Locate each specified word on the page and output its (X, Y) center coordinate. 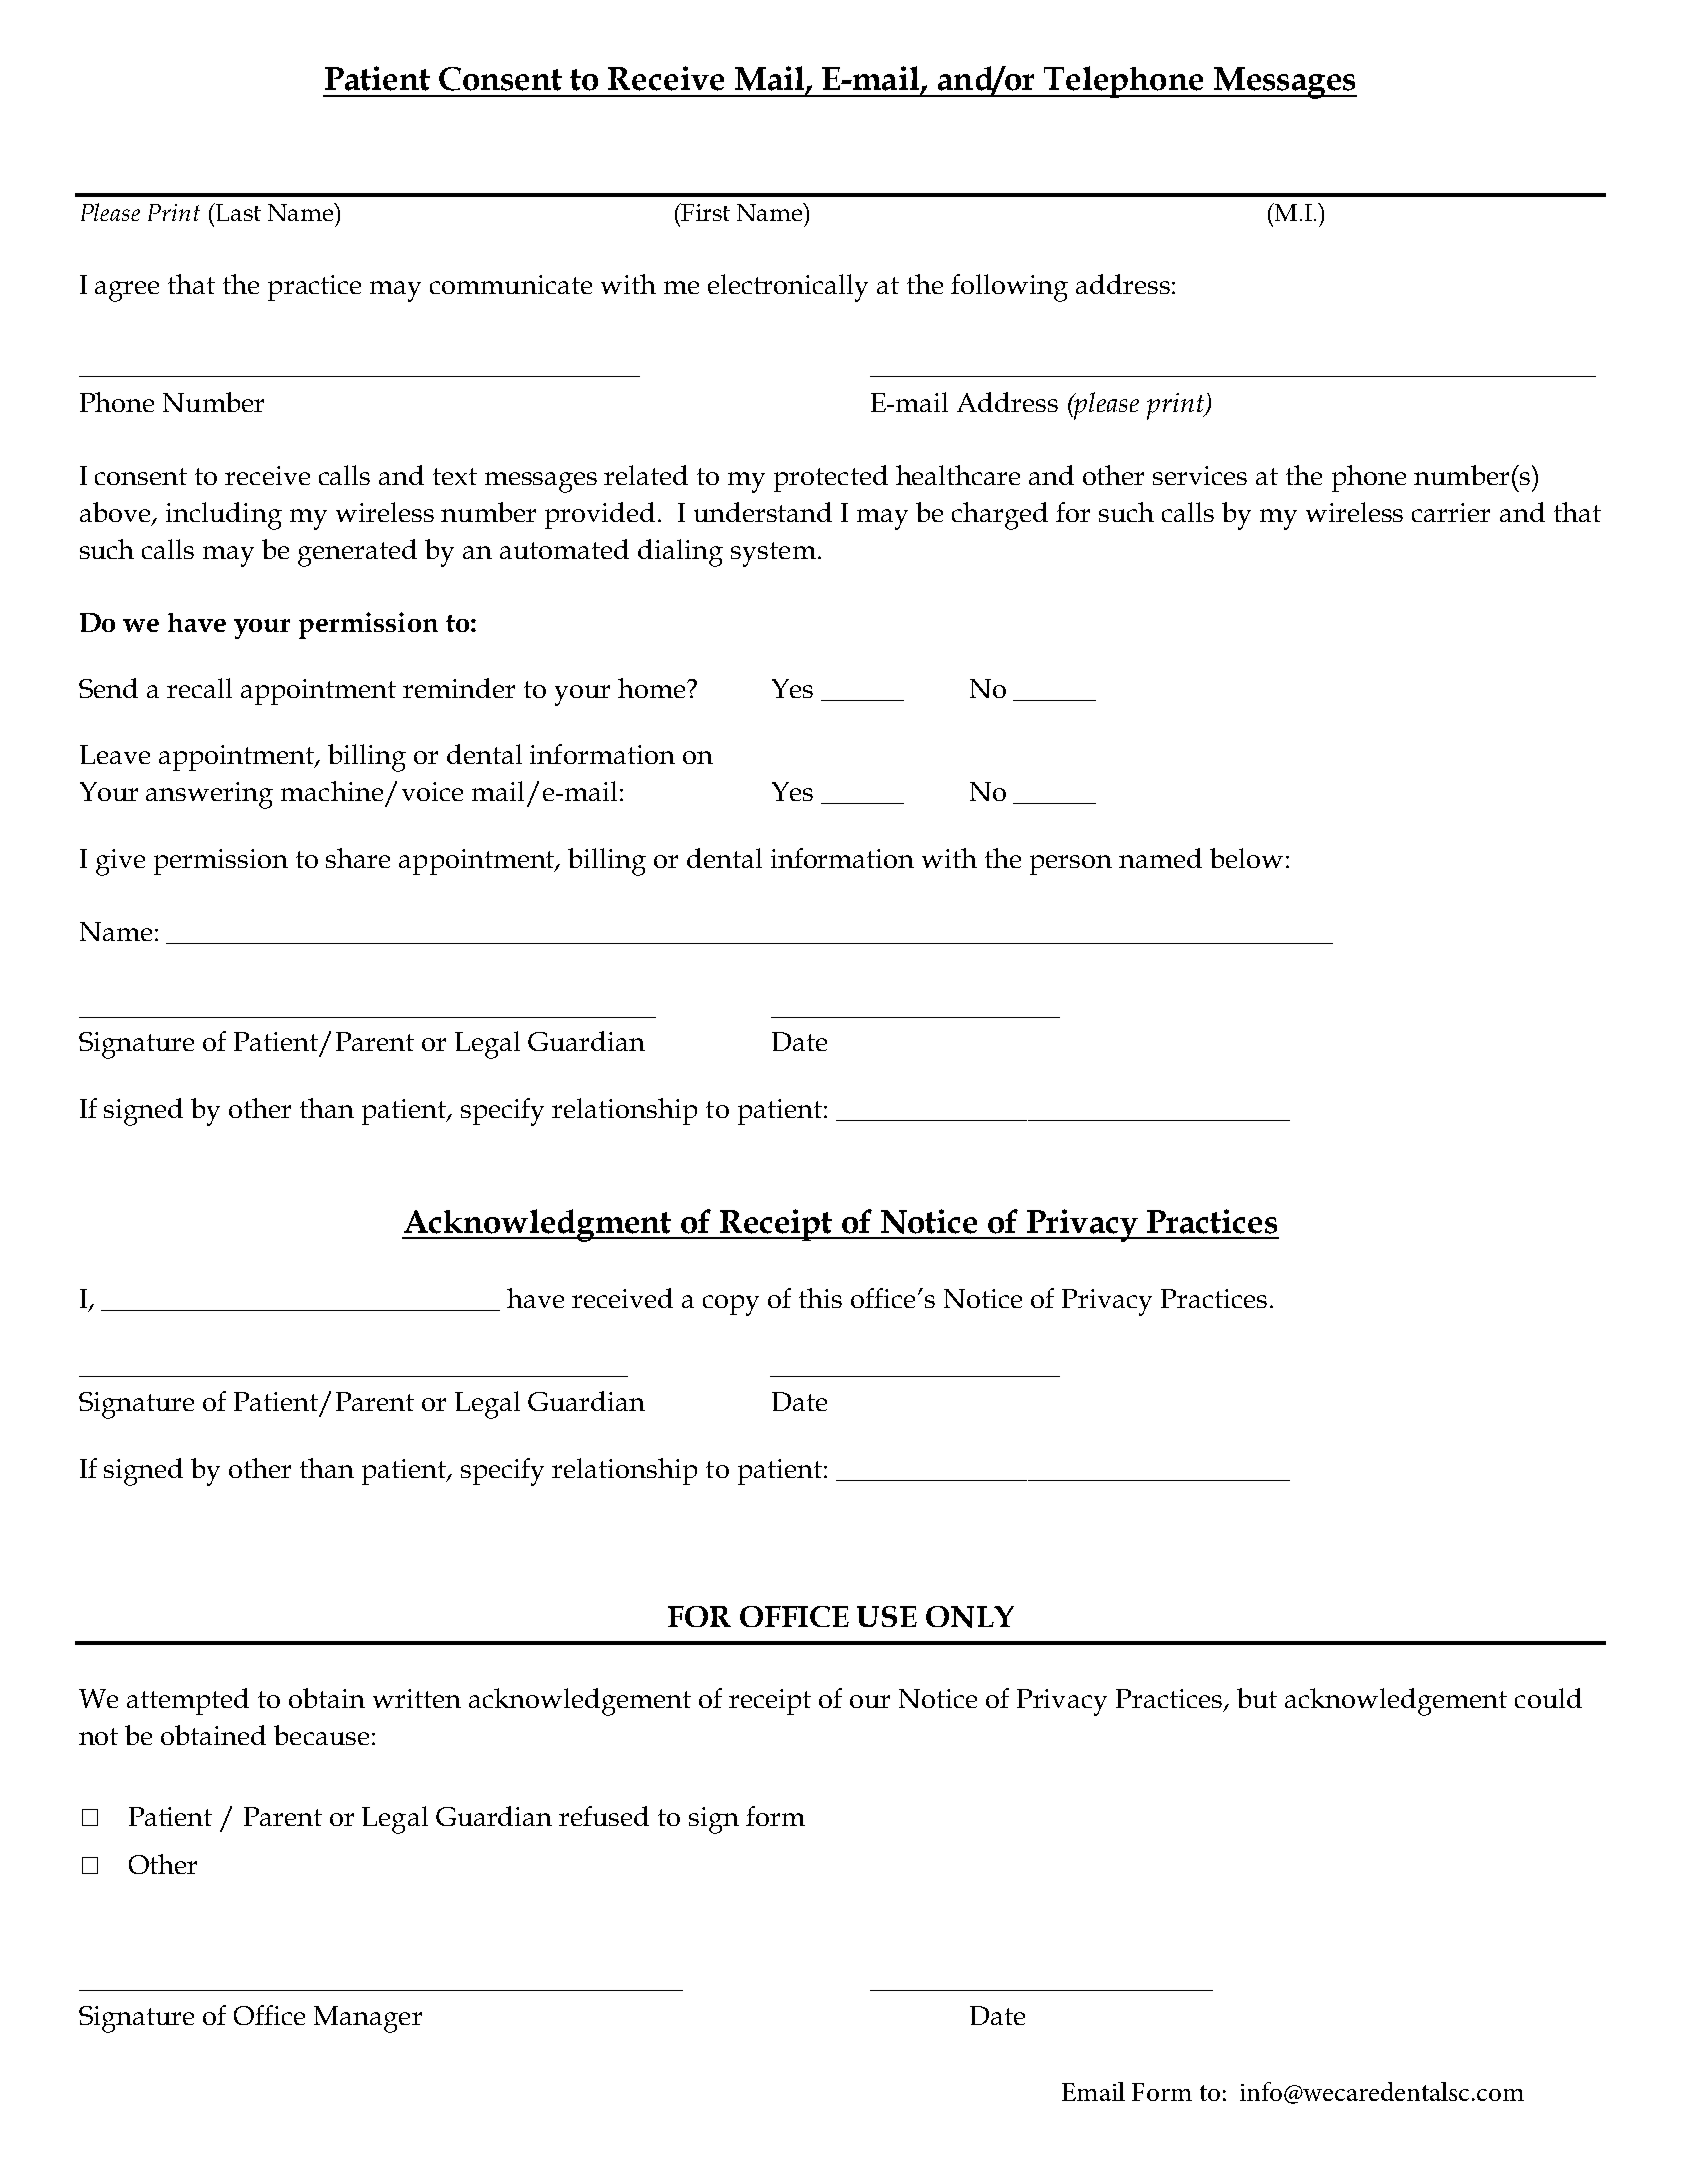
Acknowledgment (538, 1225)
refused (604, 1816)
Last (237, 212)
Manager (368, 2019)
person (1071, 865)
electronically (788, 288)
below (1246, 858)
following (1009, 288)
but (1257, 1698)
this (820, 1298)
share (358, 858)
